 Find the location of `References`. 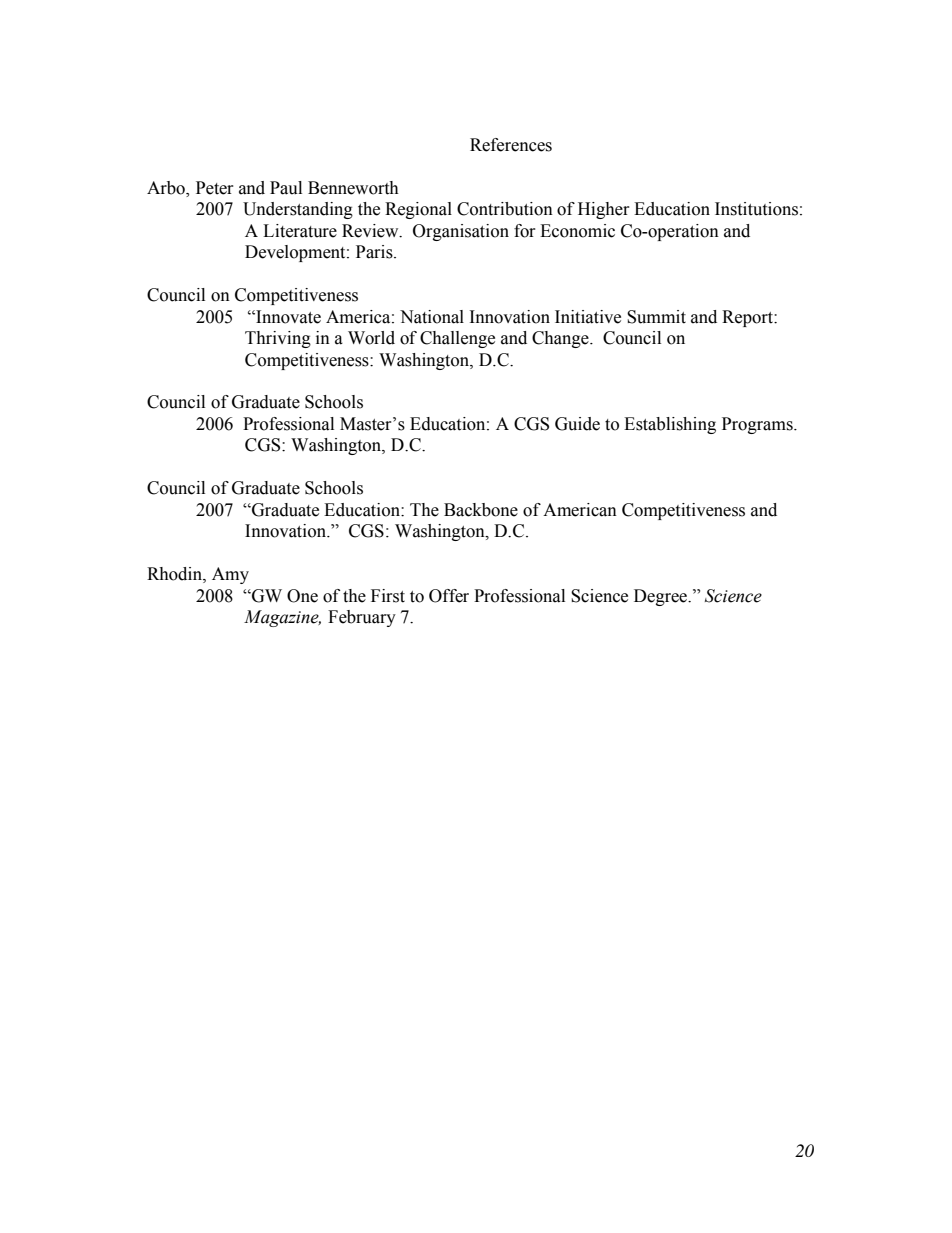

References is located at coordinates (511, 145).
